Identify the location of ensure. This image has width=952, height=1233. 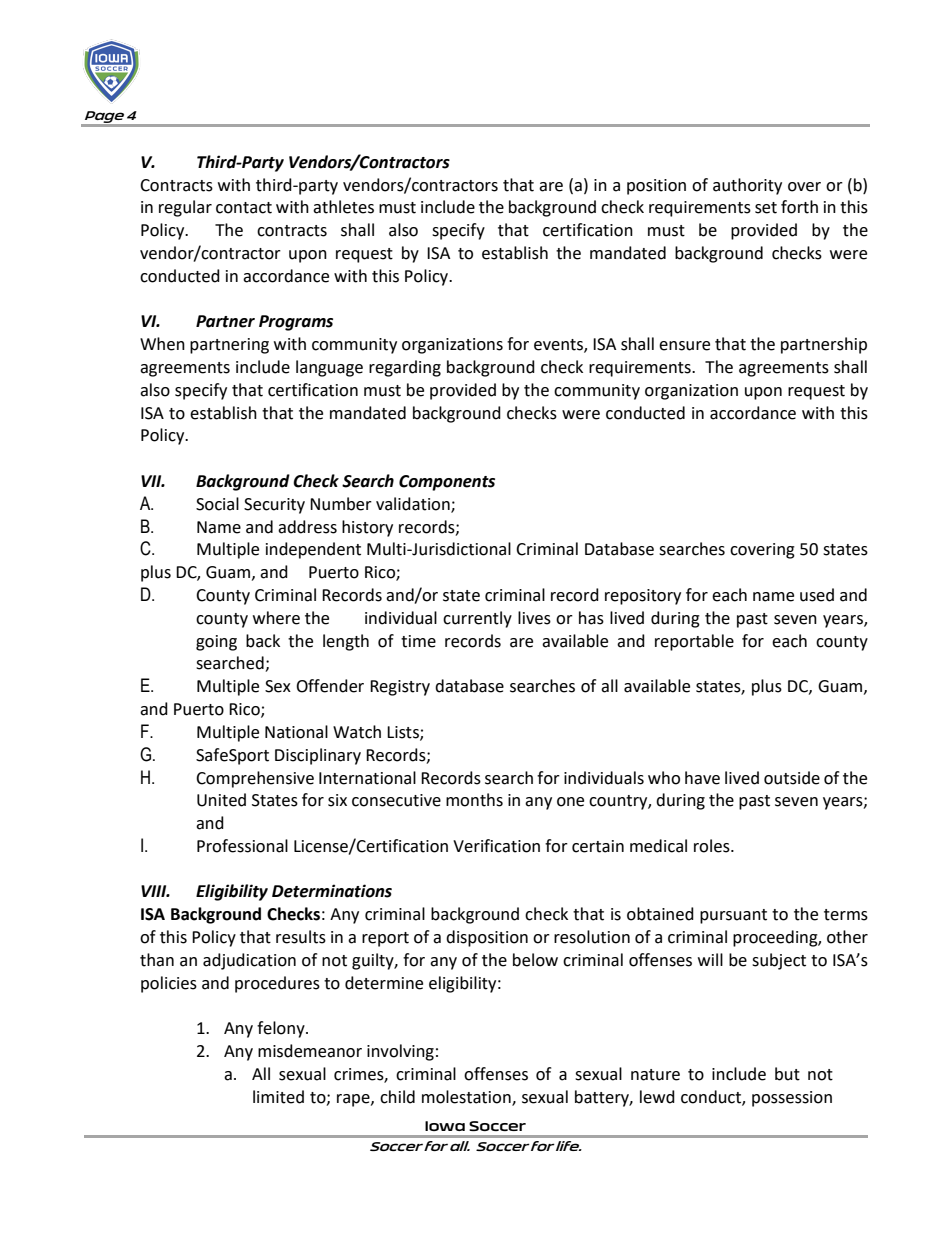
(684, 346).
